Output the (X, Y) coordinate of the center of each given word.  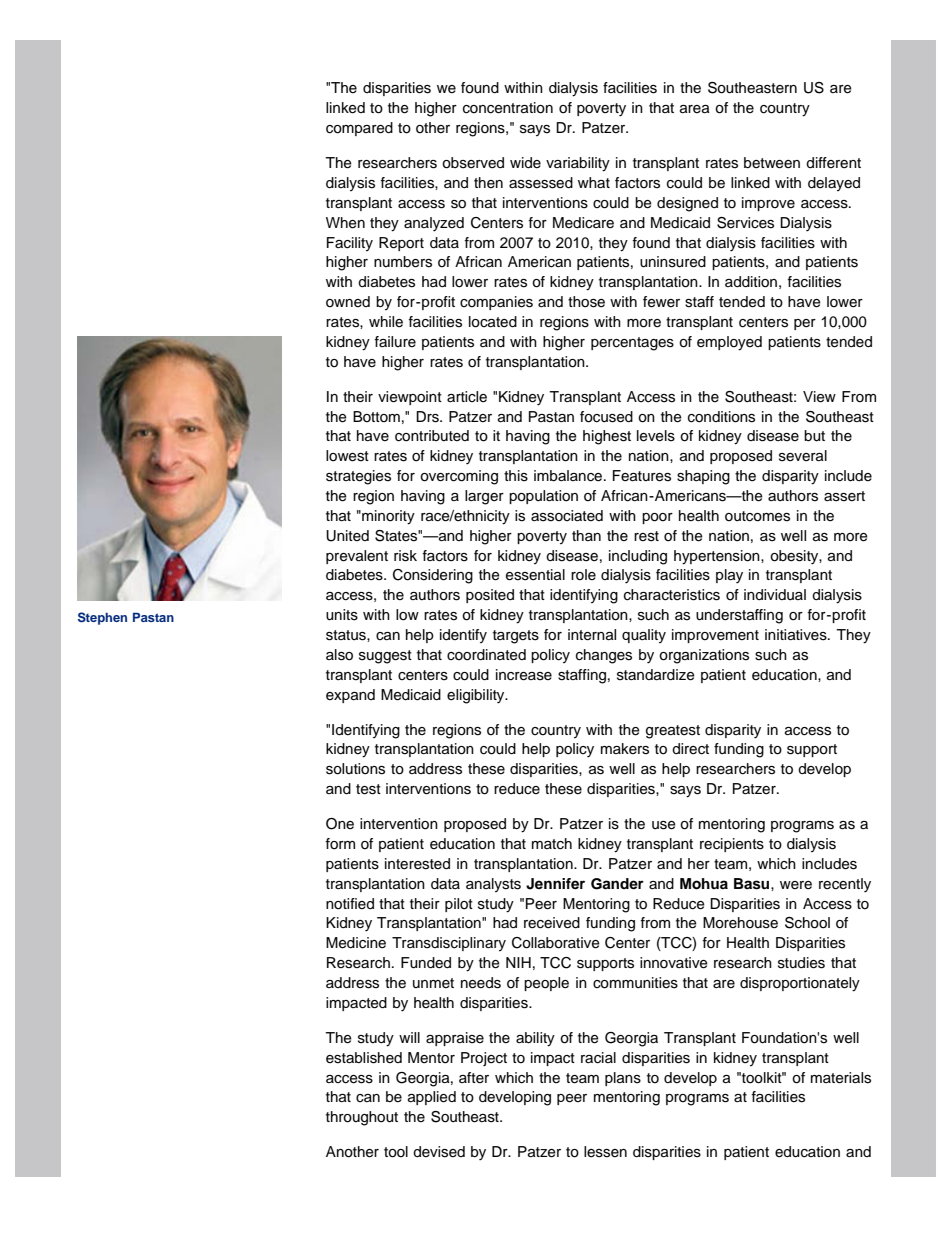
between (772, 163)
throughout (362, 1118)
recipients (732, 845)
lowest (347, 456)
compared (359, 129)
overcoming (459, 477)
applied (432, 1098)
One (340, 824)
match (552, 844)
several (803, 456)
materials (841, 1078)
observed (473, 163)
